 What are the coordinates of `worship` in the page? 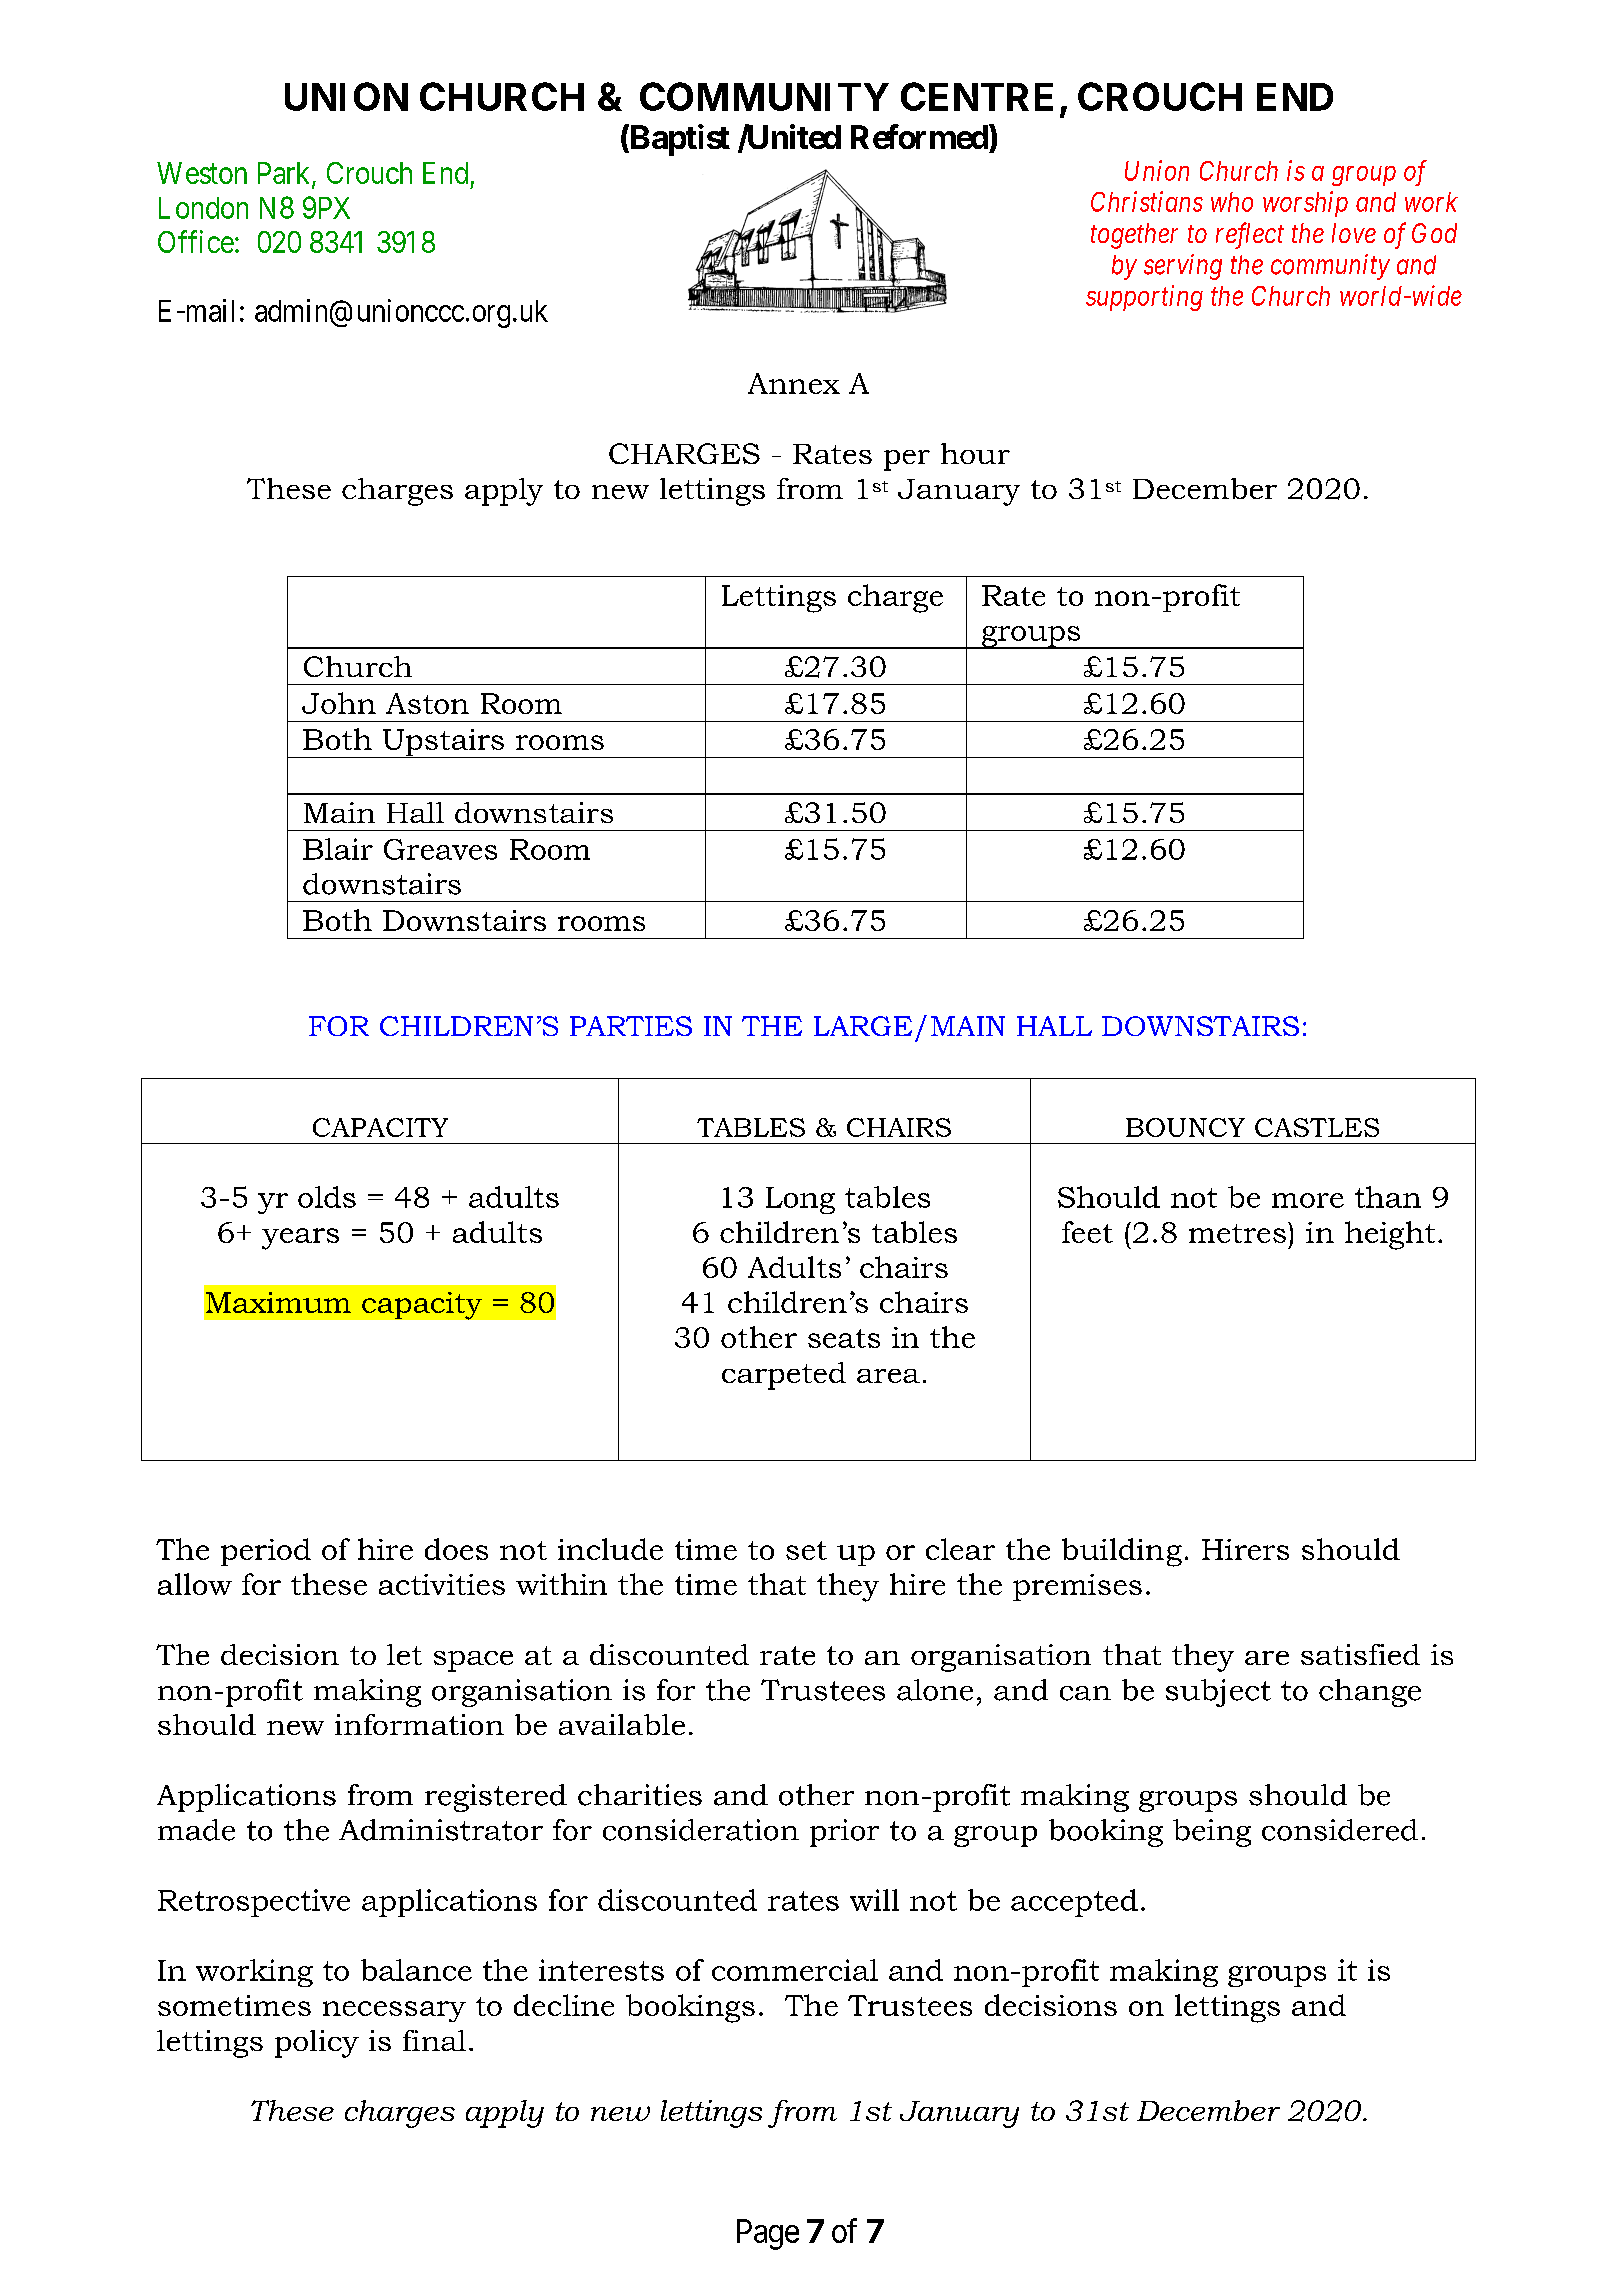 It's located at (1305, 204).
